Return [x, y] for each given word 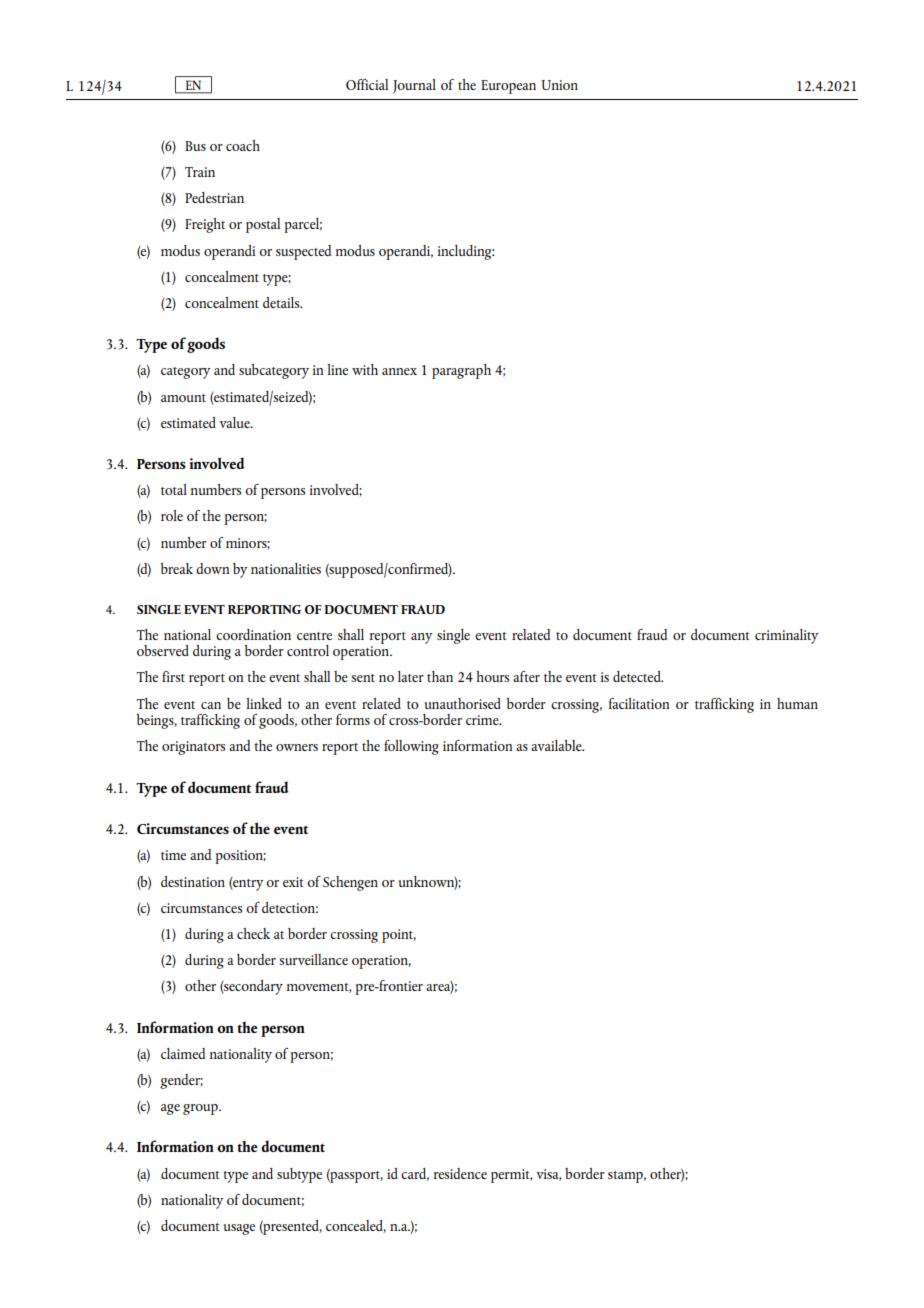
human [797, 703]
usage [239, 1229]
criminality [786, 636]
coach [243, 145]
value [235, 422]
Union [560, 85]
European [508, 87]
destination [193, 881]
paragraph [461, 371]
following [411, 747]
